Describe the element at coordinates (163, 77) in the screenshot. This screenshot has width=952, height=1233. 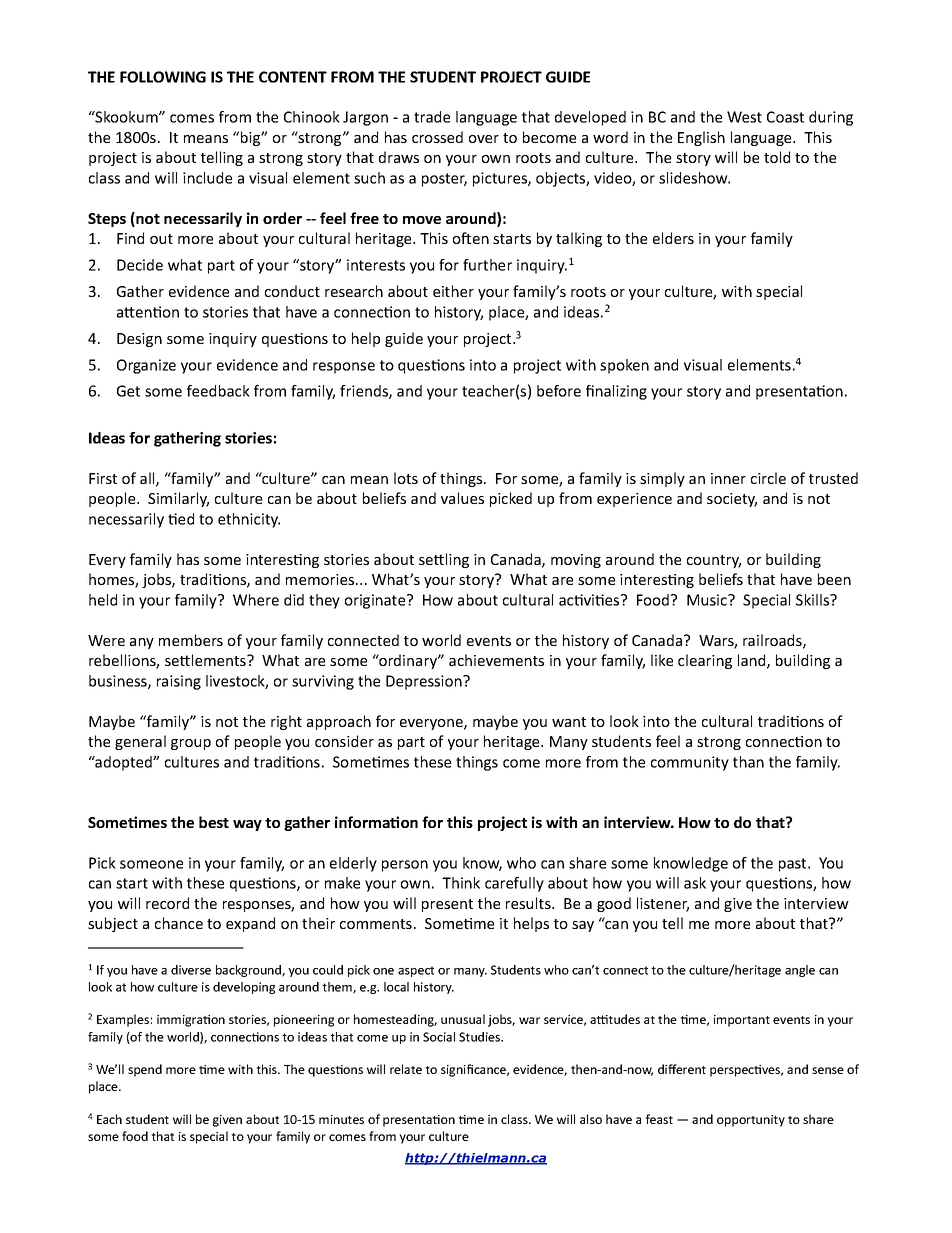
I see `FOLLOWING` at that location.
